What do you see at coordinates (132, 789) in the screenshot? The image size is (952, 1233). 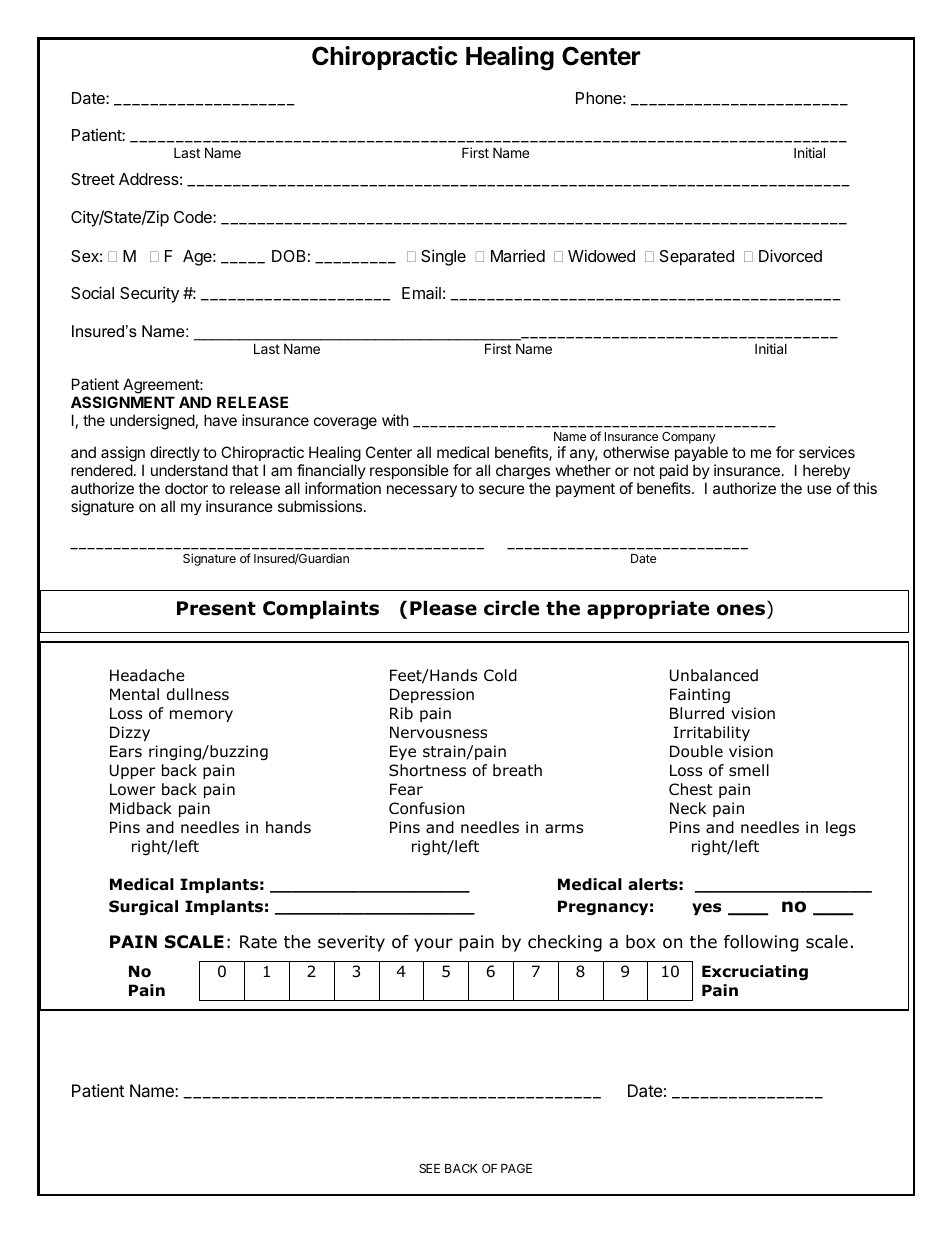 I see `Lower` at bounding box center [132, 789].
